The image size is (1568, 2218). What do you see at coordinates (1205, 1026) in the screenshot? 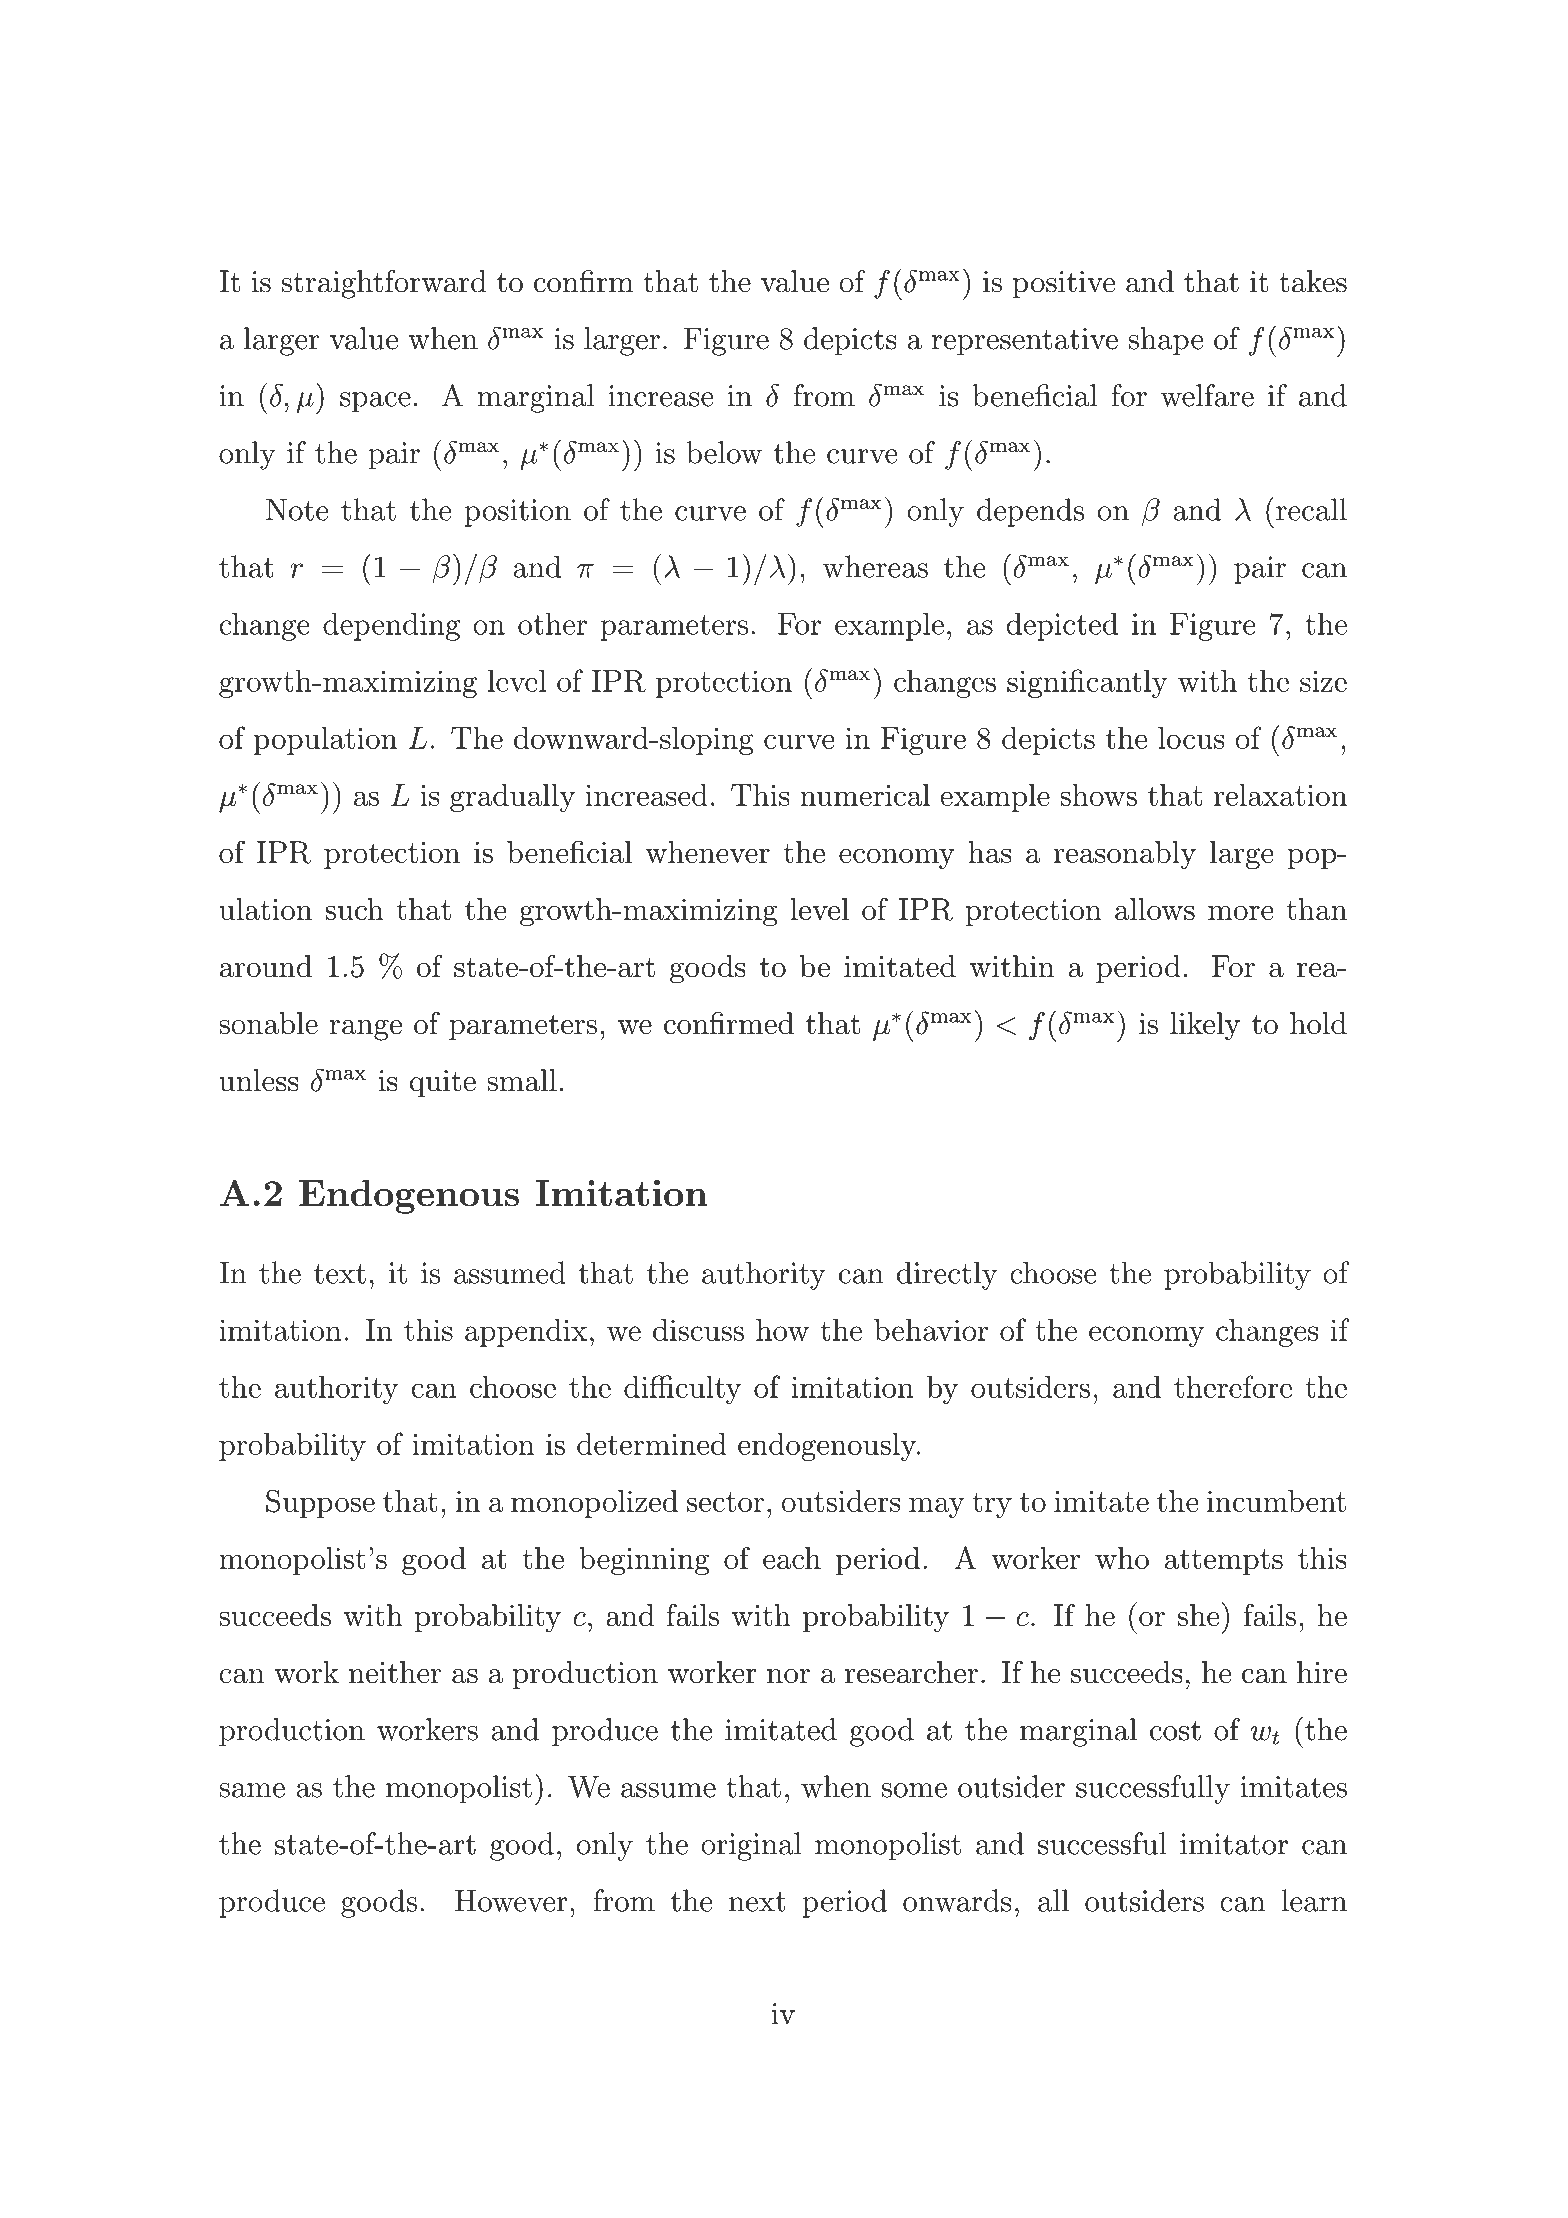
I see `likely` at bounding box center [1205, 1026].
